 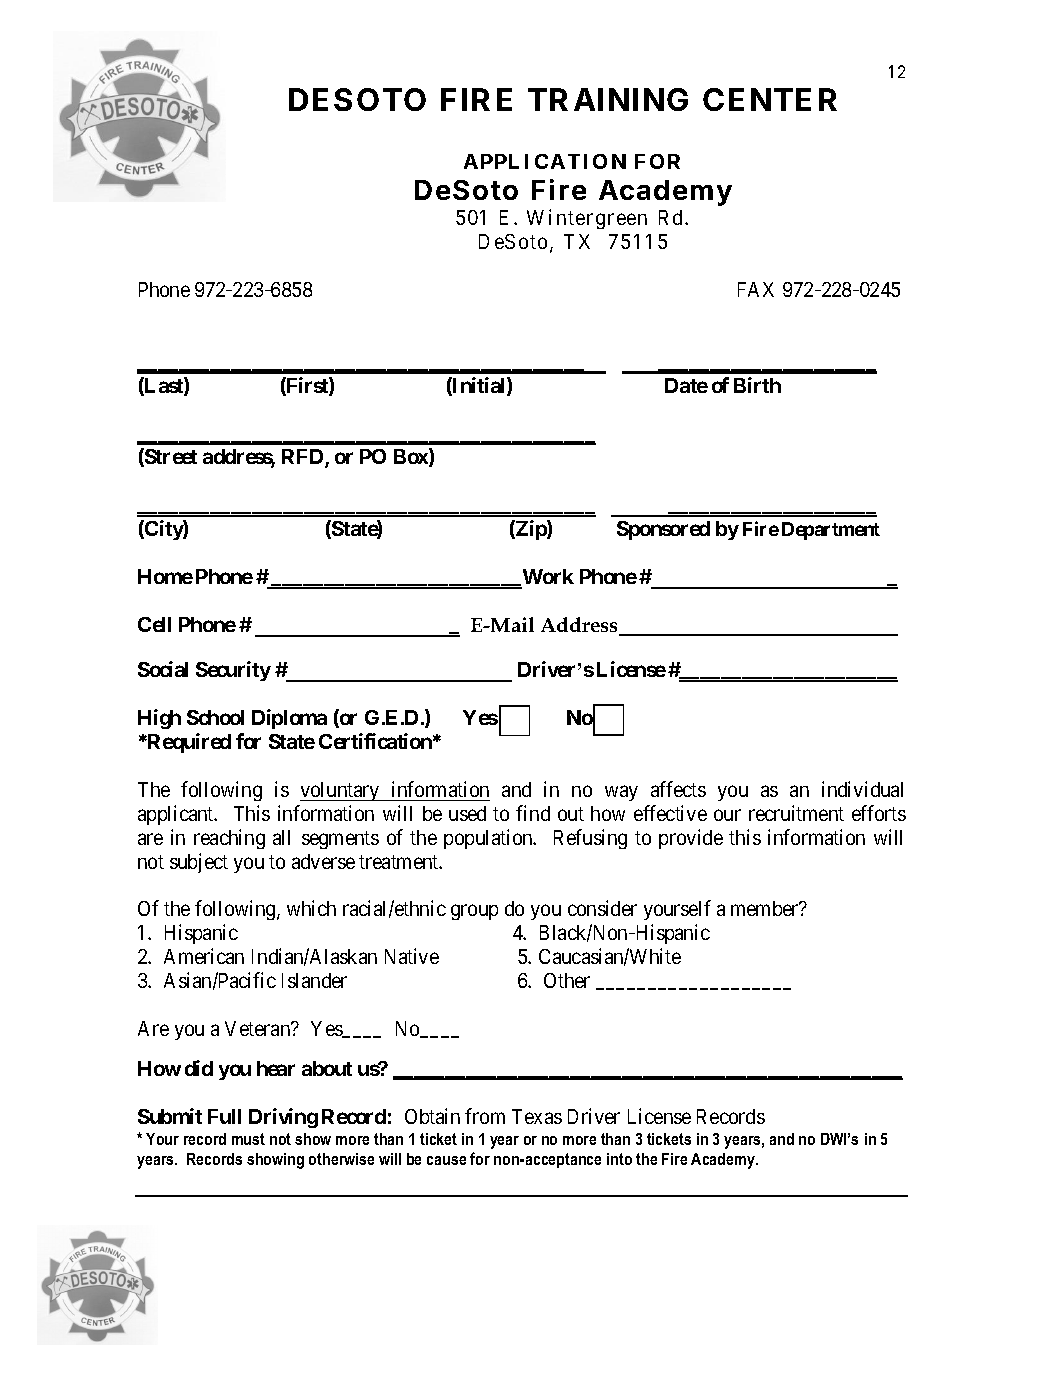 What do you see at coordinates (770, 99) in the screenshot?
I see `CENTER` at bounding box center [770, 99].
